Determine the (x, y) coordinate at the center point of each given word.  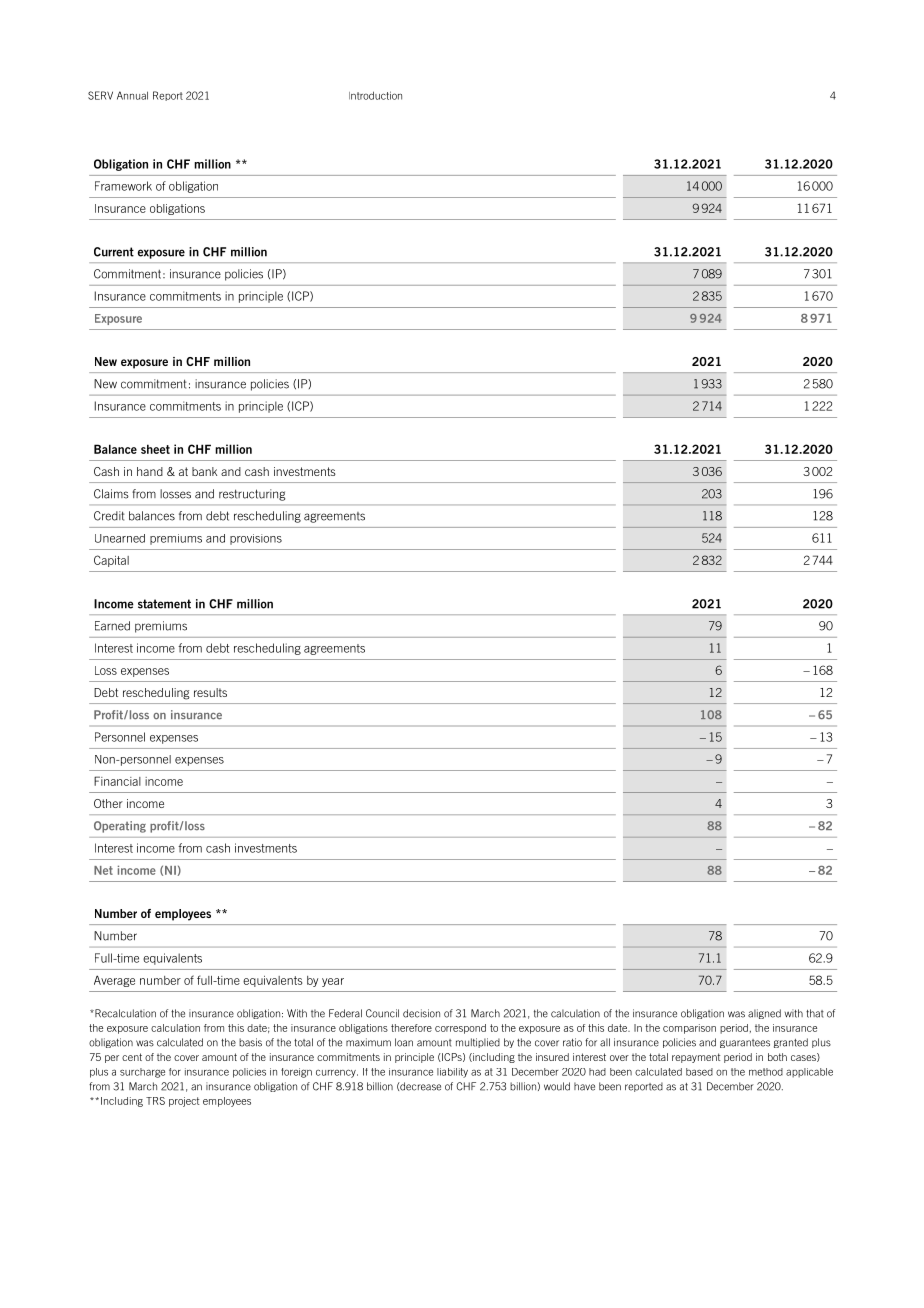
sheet (155, 449)
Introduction (375, 95)
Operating (120, 827)
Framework (123, 186)
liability (452, 1073)
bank (204, 471)
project (184, 1102)
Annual (132, 95)
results (210, 692)
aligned (764, 1014)
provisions (256, 539)
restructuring (252, 495)
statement (164, 604)
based (699, 1072)
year (333, 982)
